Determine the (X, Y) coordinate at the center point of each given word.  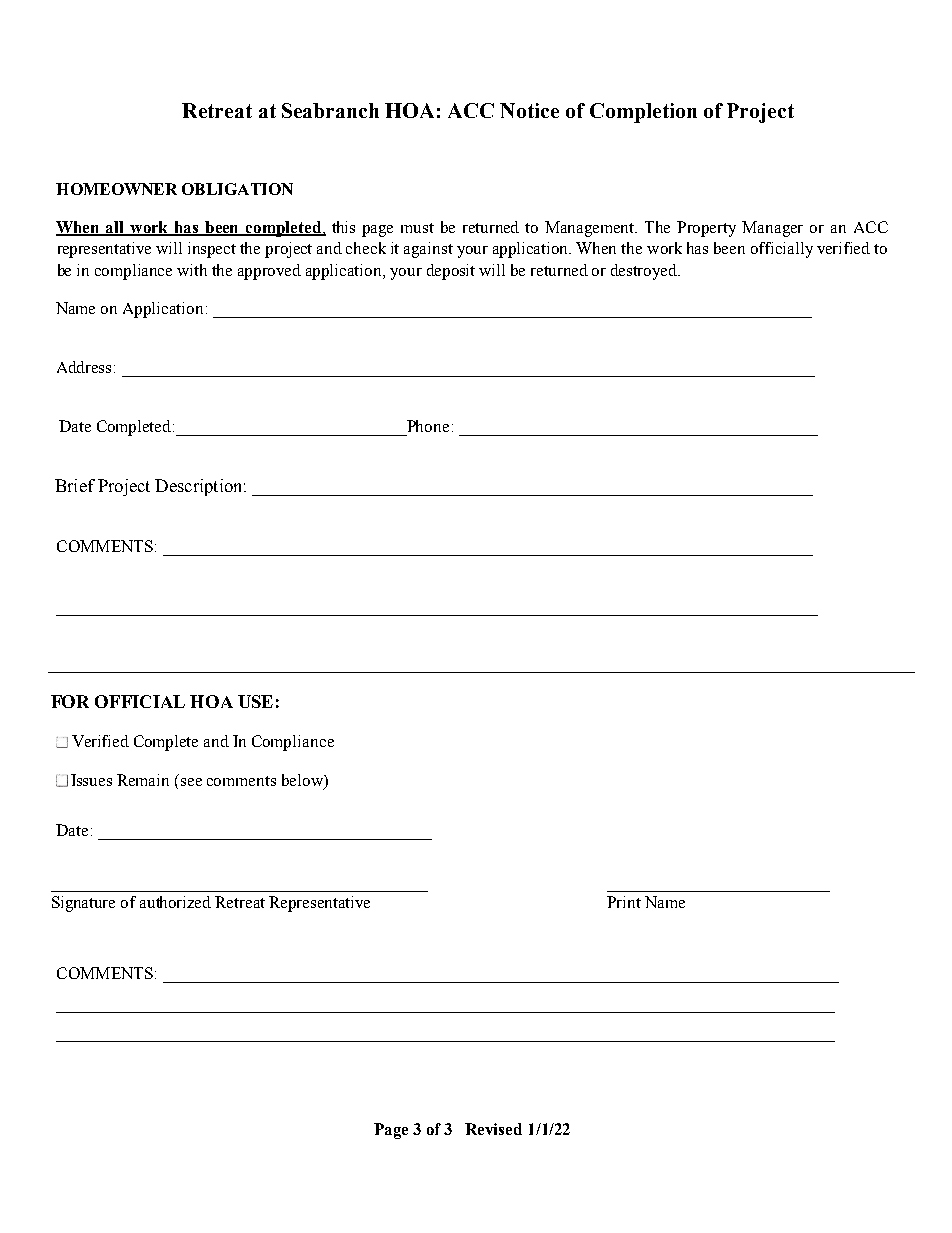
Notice (529, 110)
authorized (175, 902)
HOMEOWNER (116, 189)
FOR (70, 701)
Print (624, 902)
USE (255, 701)
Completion (643, 113)
